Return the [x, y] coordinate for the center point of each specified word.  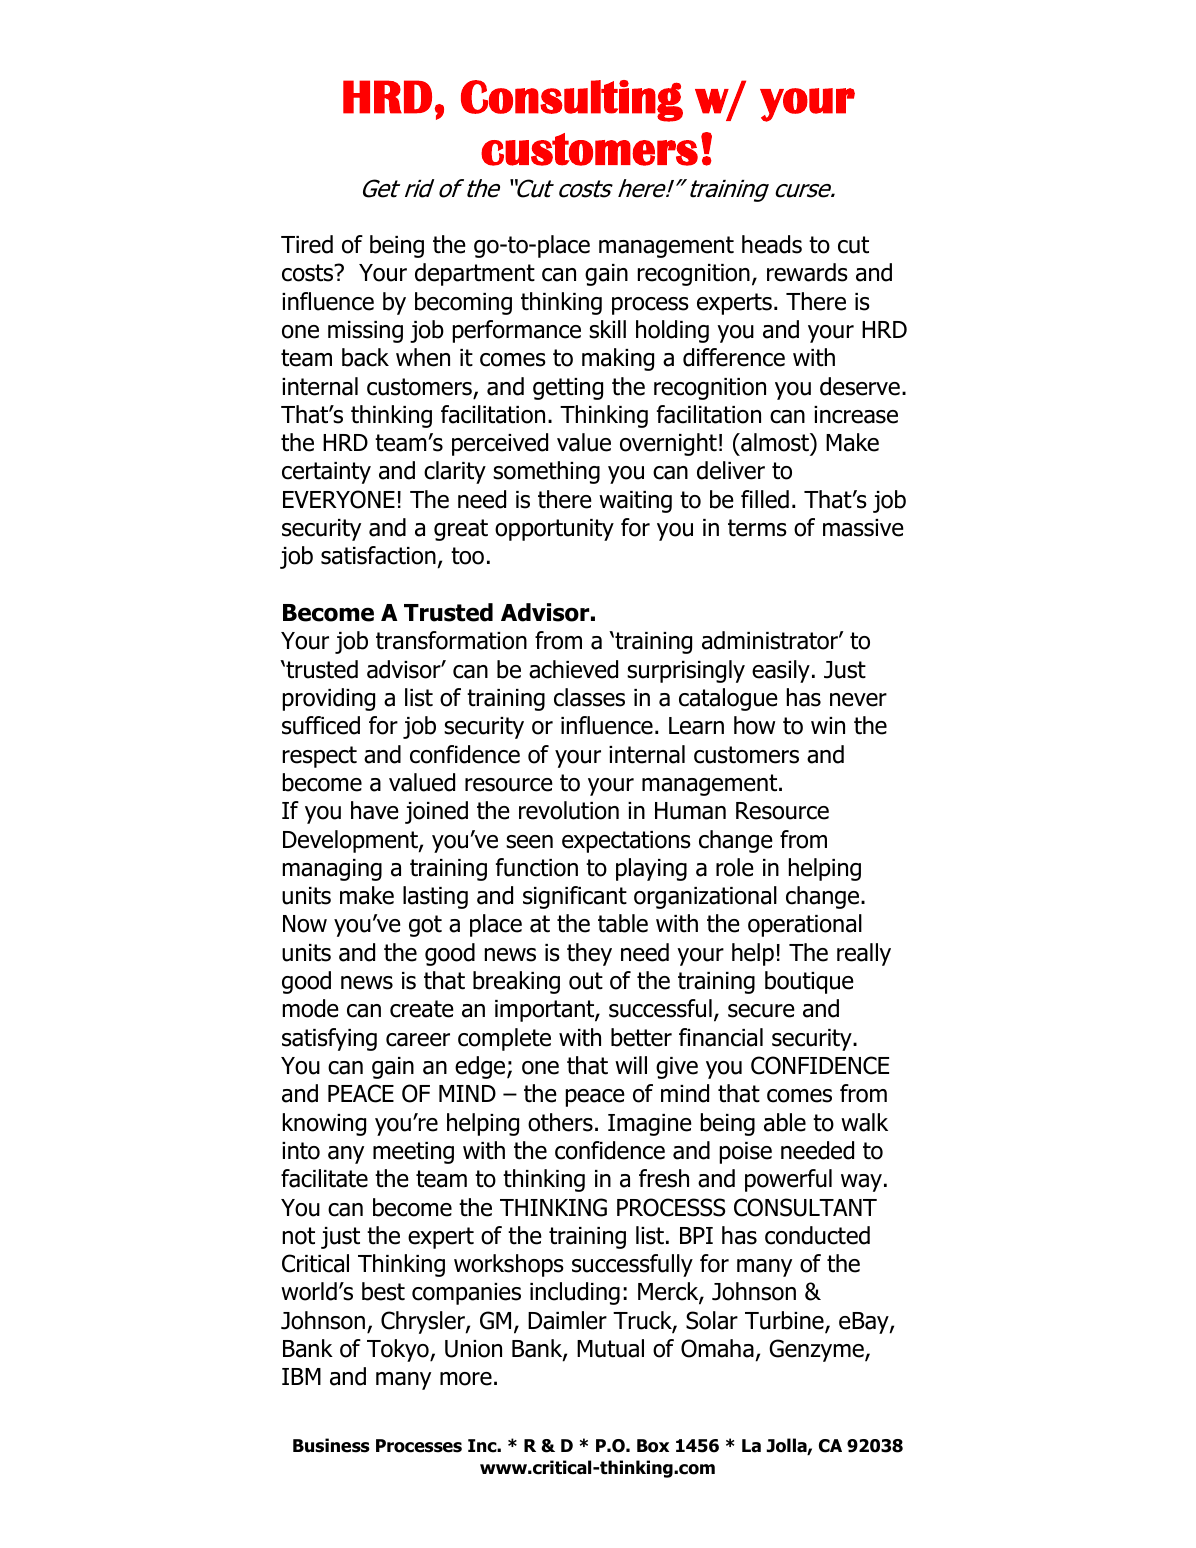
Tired [307, 244]
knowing [324, 1124]
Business [331, 1445]
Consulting [572, 101]
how [754, 725]
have [375, 810]
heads [772, 244]
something [546, 472]
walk [864, 1122]
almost [775, 442]
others [560, 1122]
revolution [569, 810]
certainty [326, 473]
